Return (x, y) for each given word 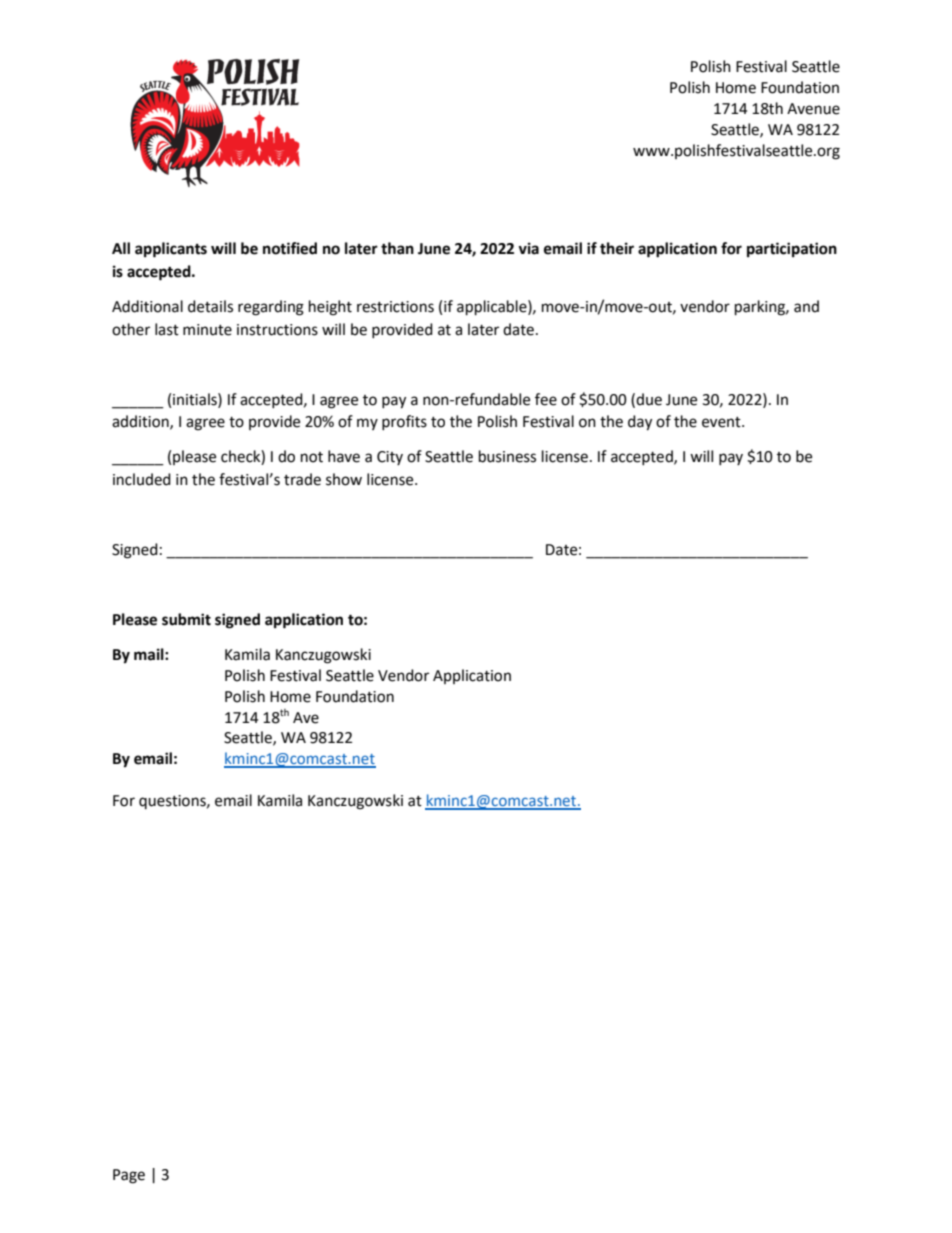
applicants (171, 250)
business (507, 456)
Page (129, 1176)
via (528, 248)
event (722, 422)
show (344, 479)
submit (186, 619)
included (142, 479)
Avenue (813, 109)
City (390, 458)
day (640, 423)
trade (302, 479)
